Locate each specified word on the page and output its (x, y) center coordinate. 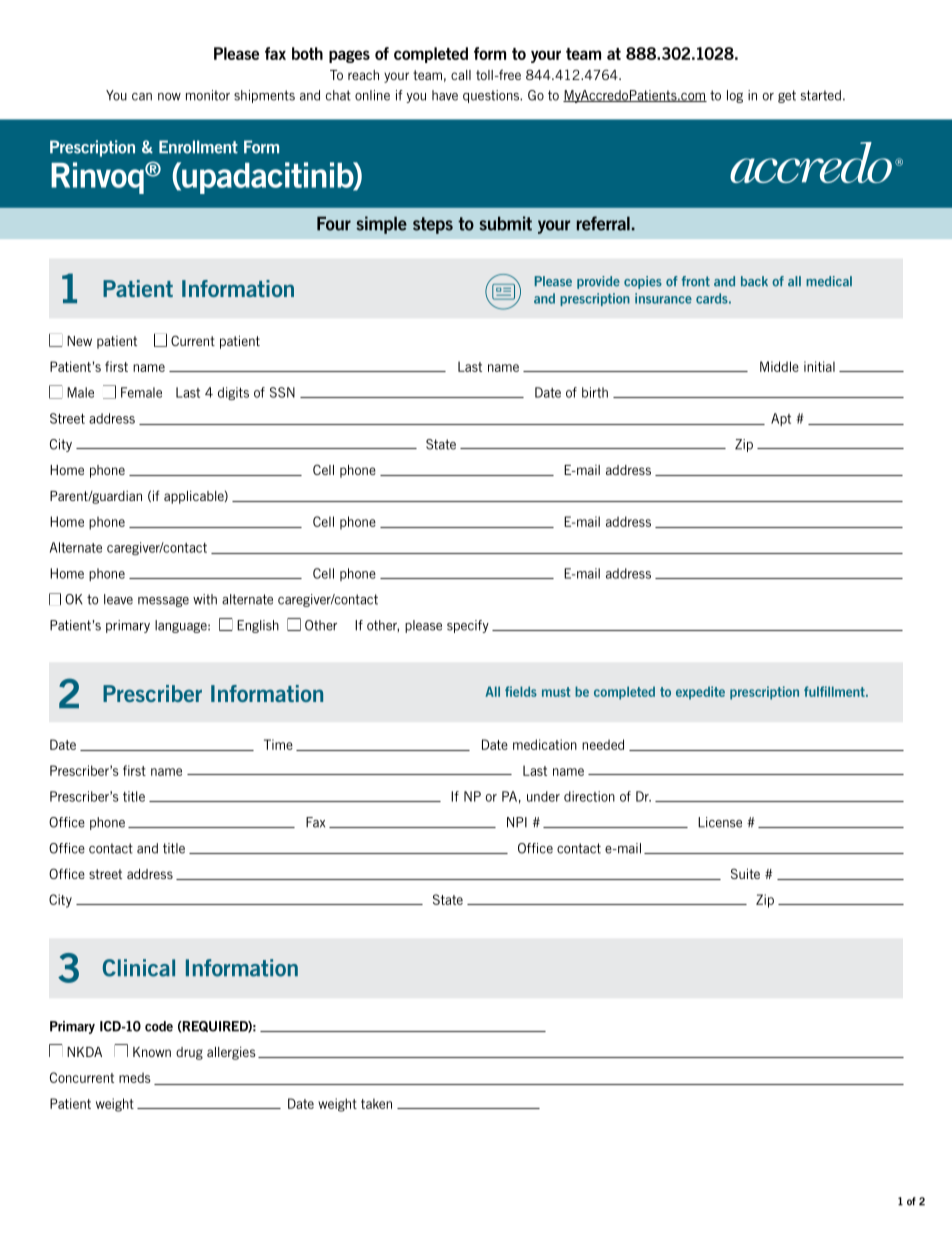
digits (233, 393)
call (461, 75)
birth (595, 392)
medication (545, 744)
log (735, 96)
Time (278, 744)
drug (189, 1053)
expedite (700, 693)
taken (376, 1103)
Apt (781, 419)
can (142, 97)
